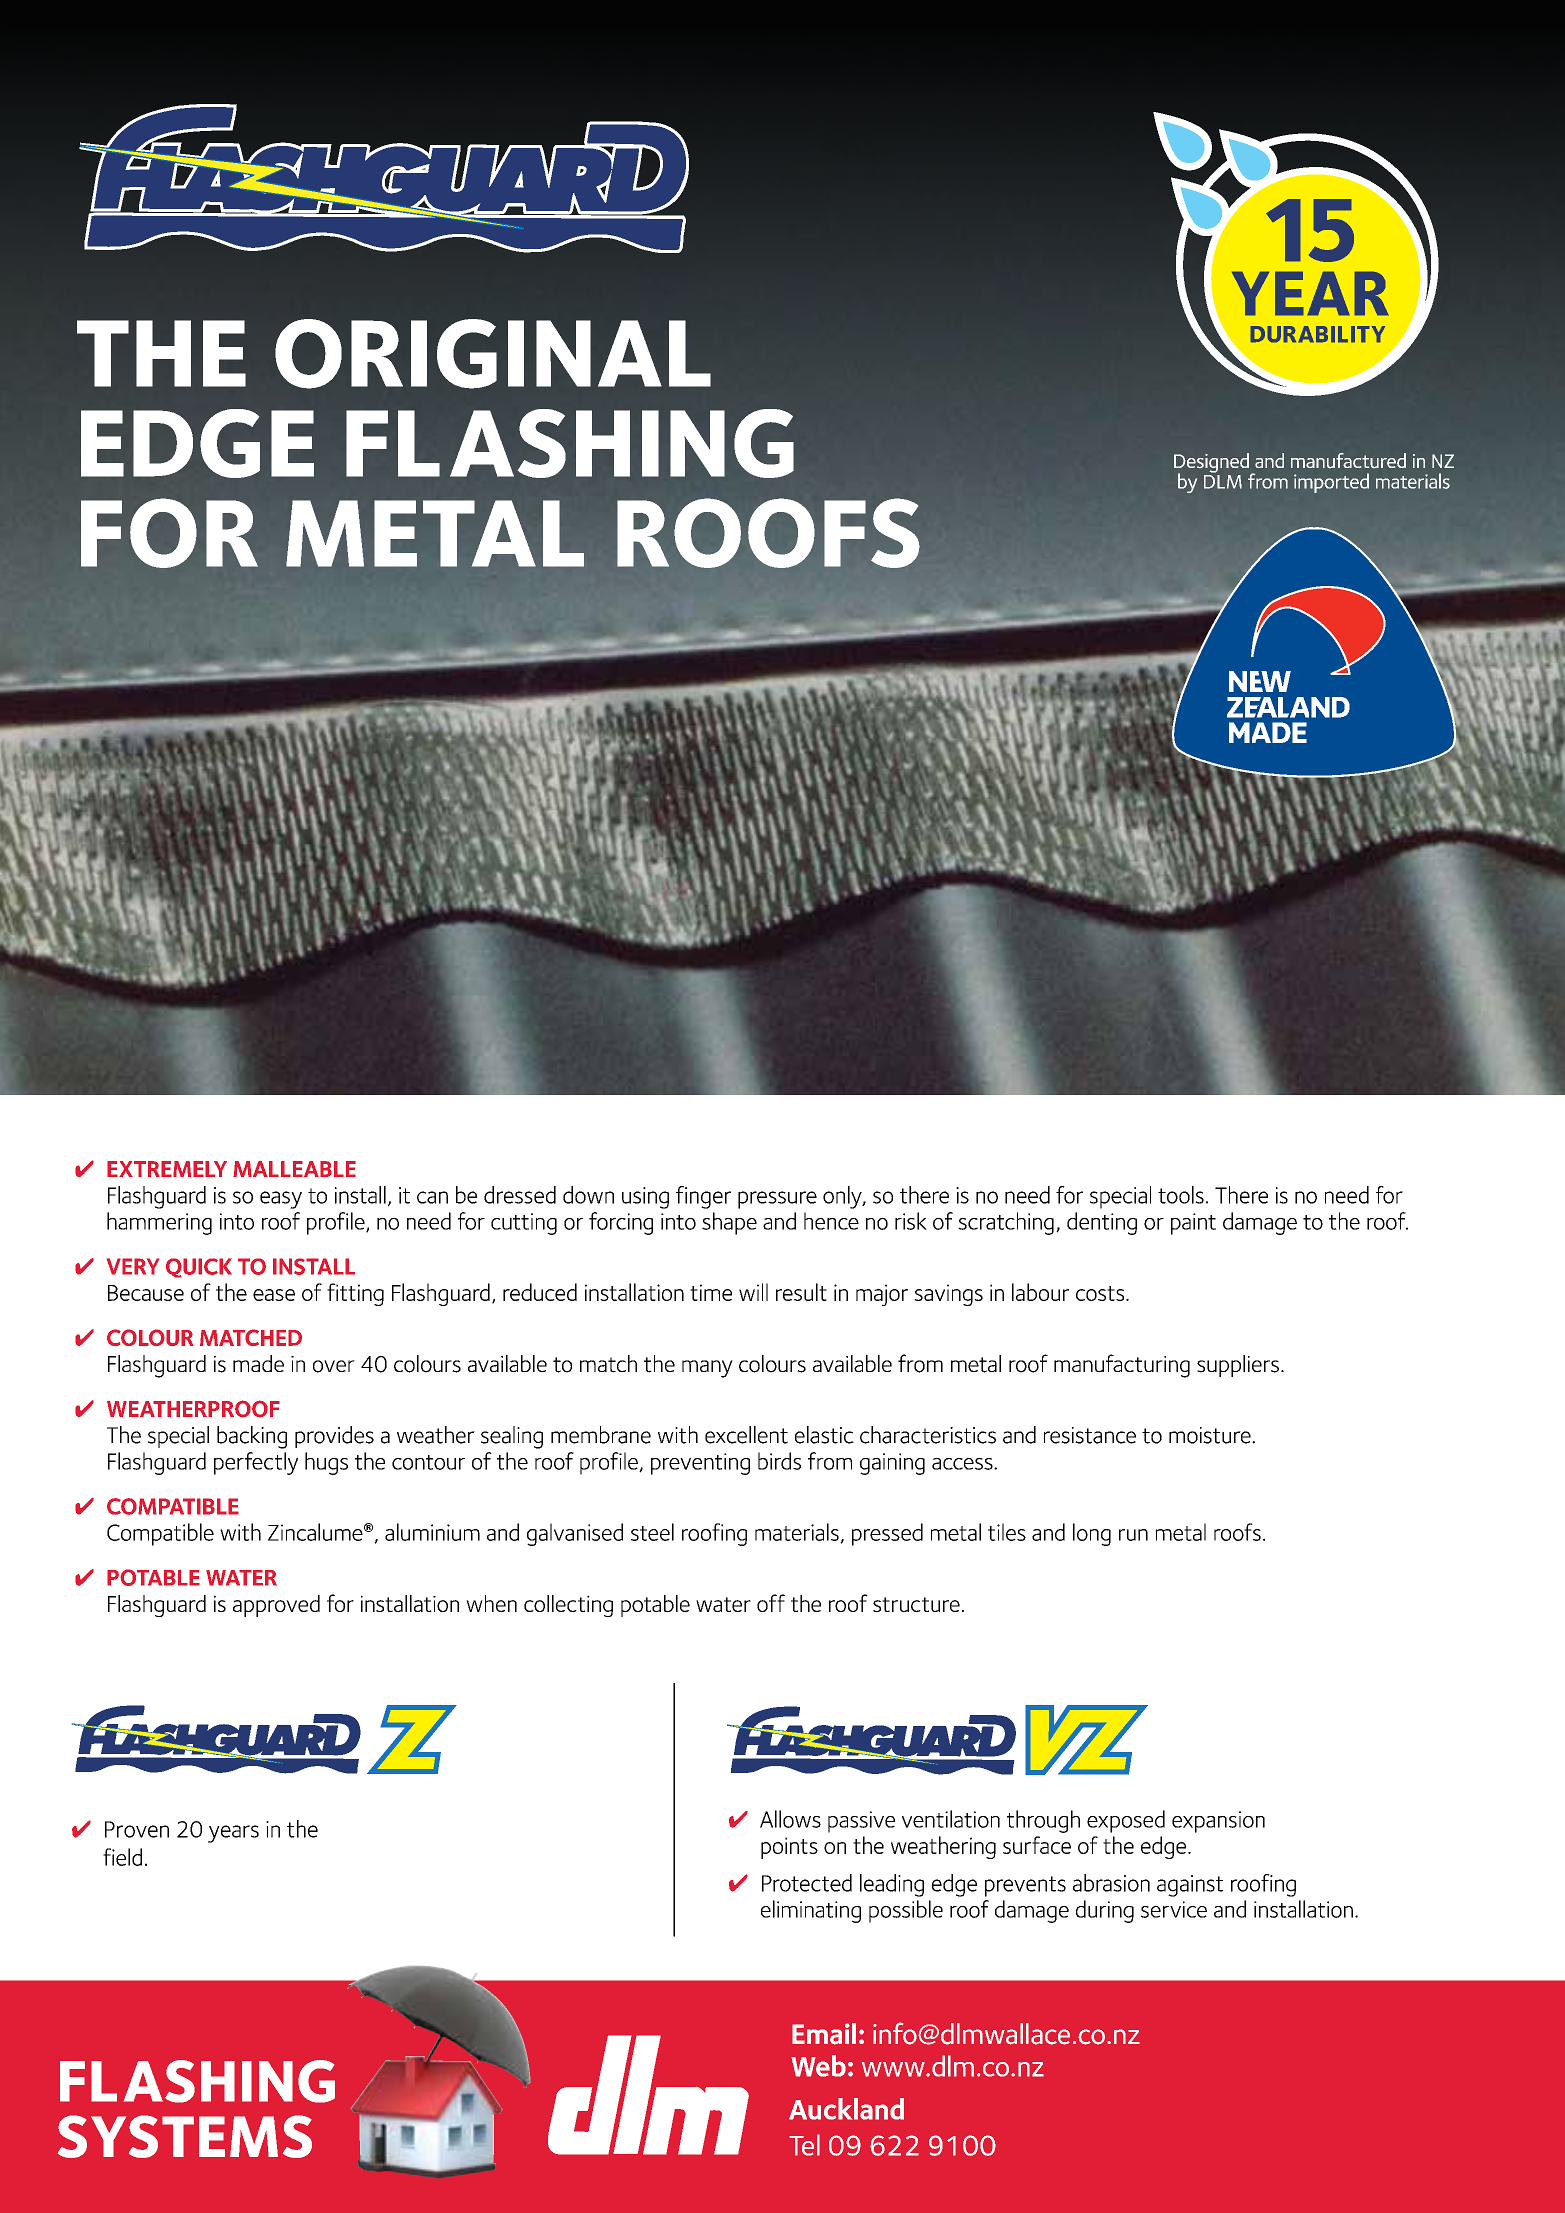 Image resolution: width=1565 pixels, height=2213 pixels. What do you see at coordinates (1193, 1224) in the image?
I see `paint` at bounding box center [1193, 1224].
